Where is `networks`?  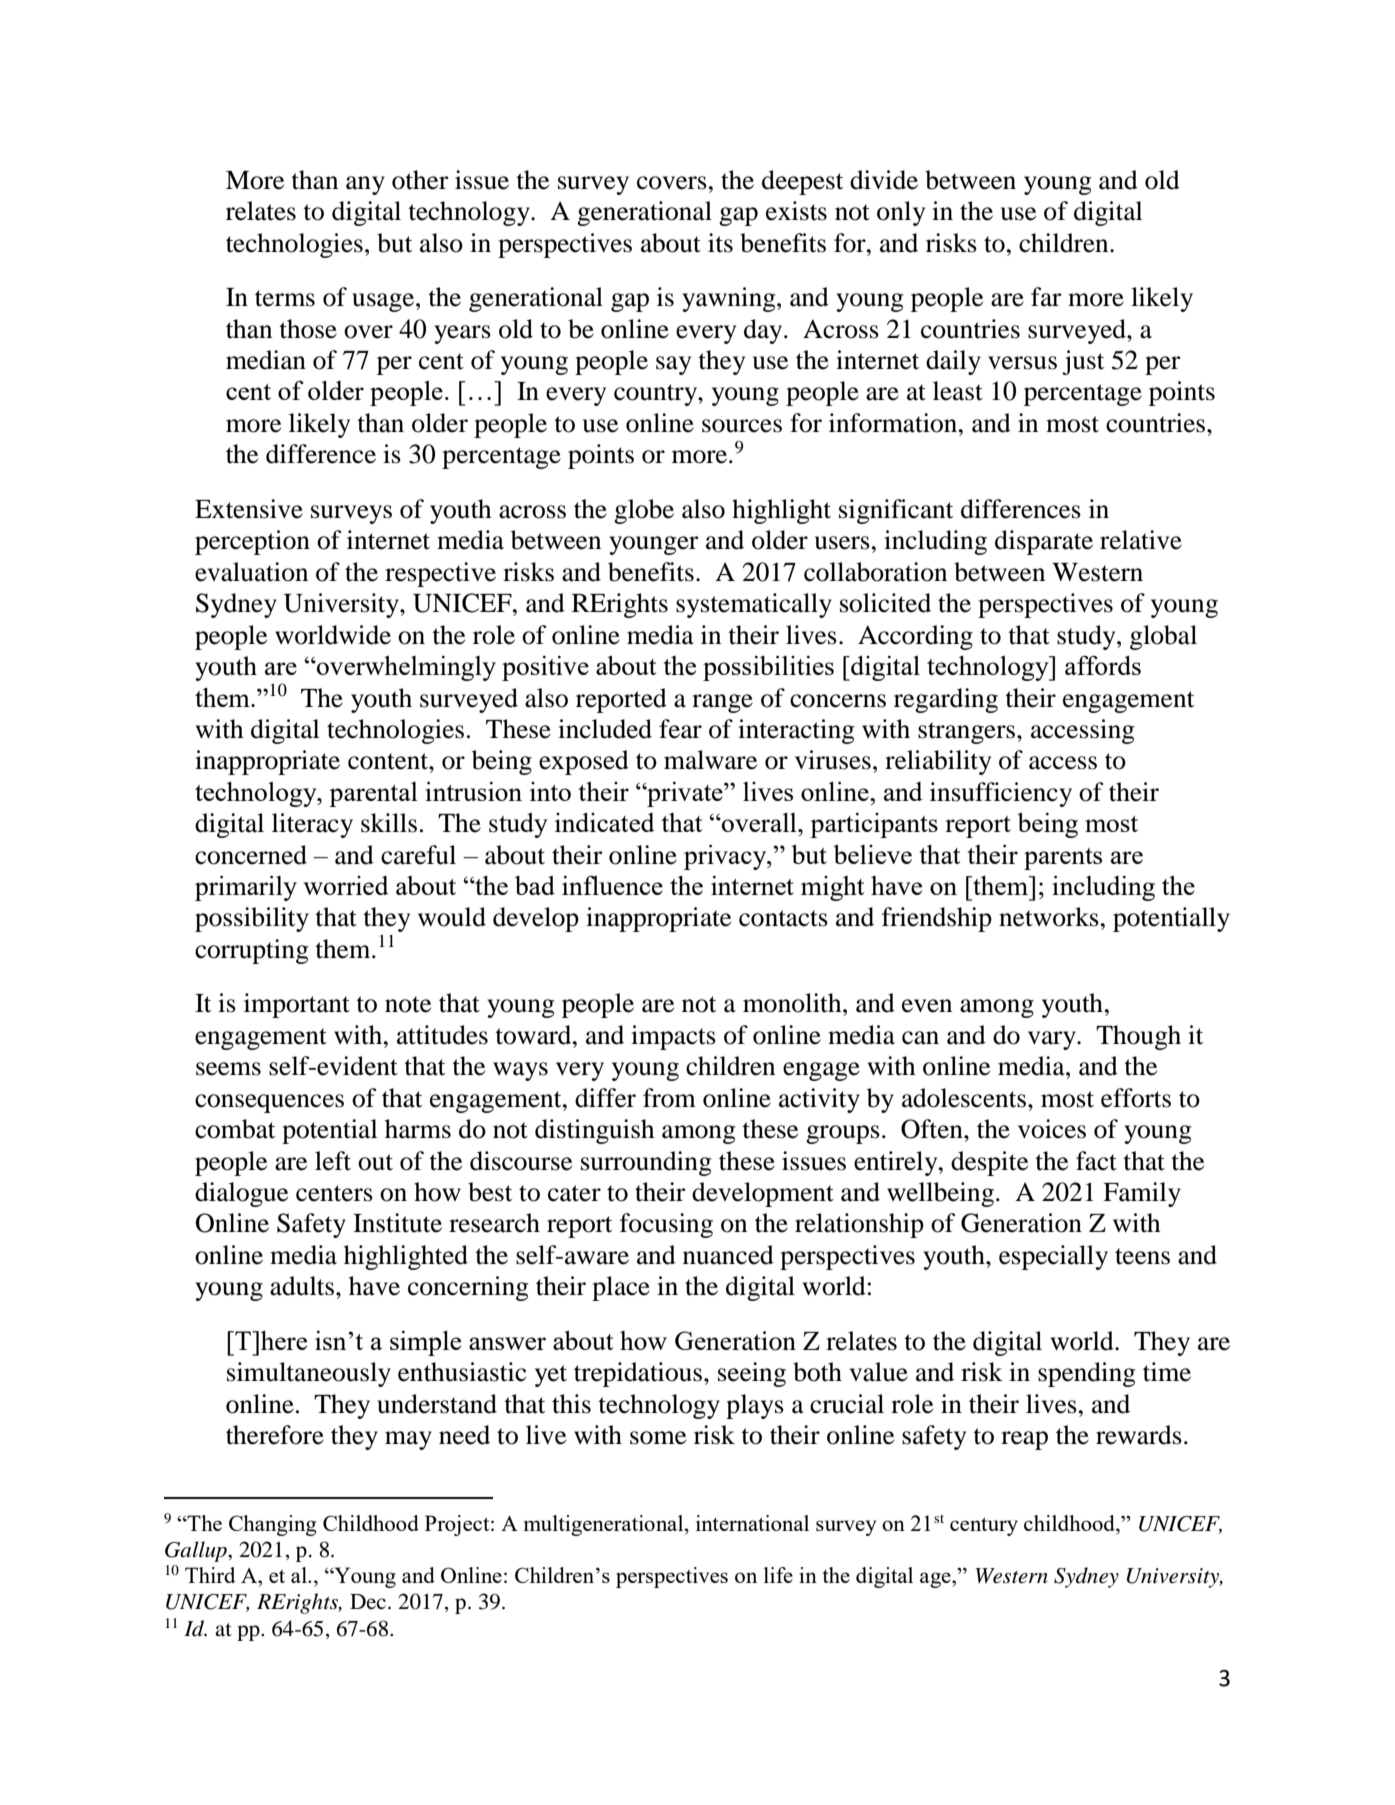 networks is located at coordinates (1049, 917).
